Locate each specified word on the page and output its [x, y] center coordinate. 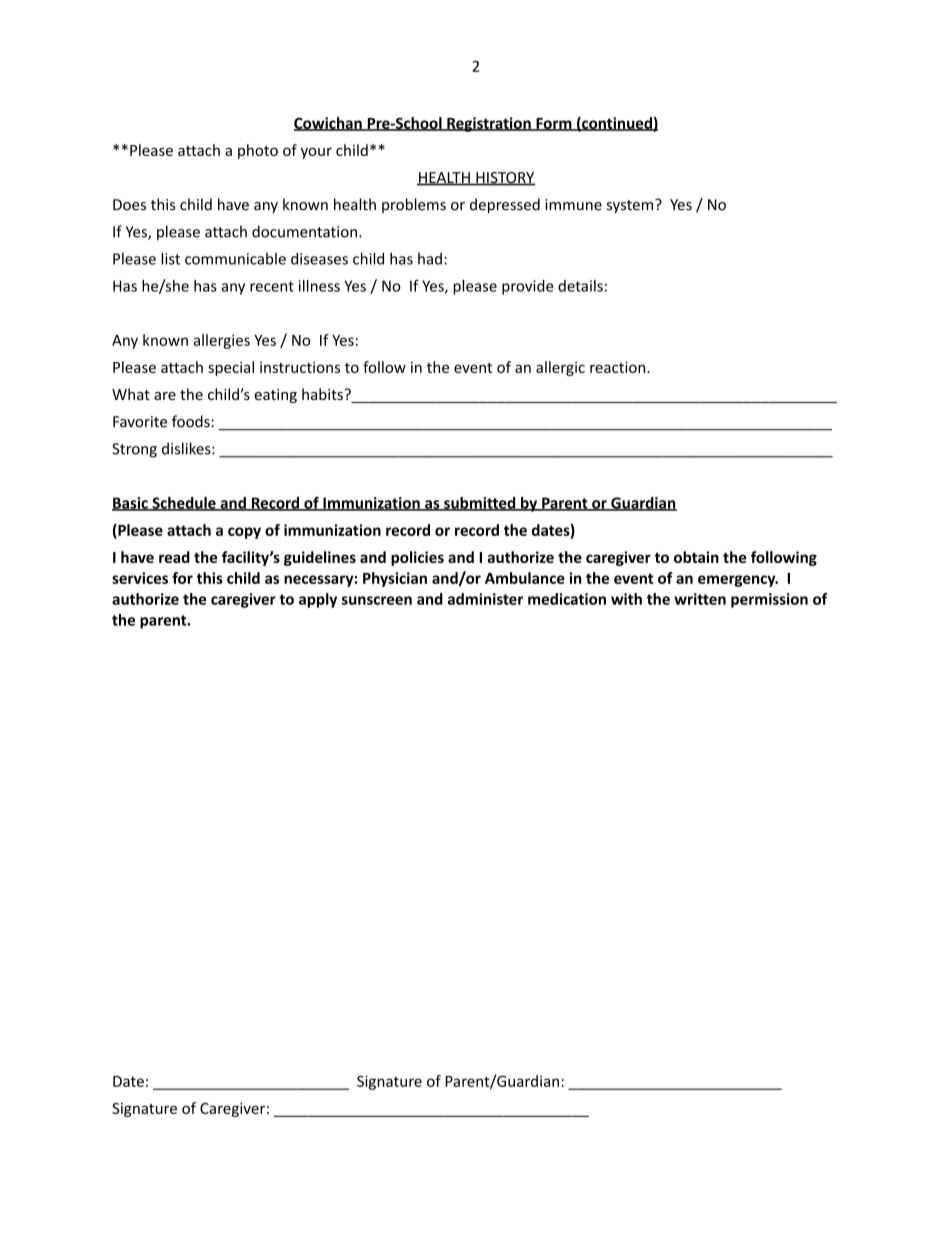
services [140, 578]
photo [258, 151]
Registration [489, 124]
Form [554, 124]
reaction [619, 367]
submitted [480, 504]
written [700, 599]
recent [272, 286]
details [580, 286]
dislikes [187, 448]
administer [485, 599]
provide [527, 287]
